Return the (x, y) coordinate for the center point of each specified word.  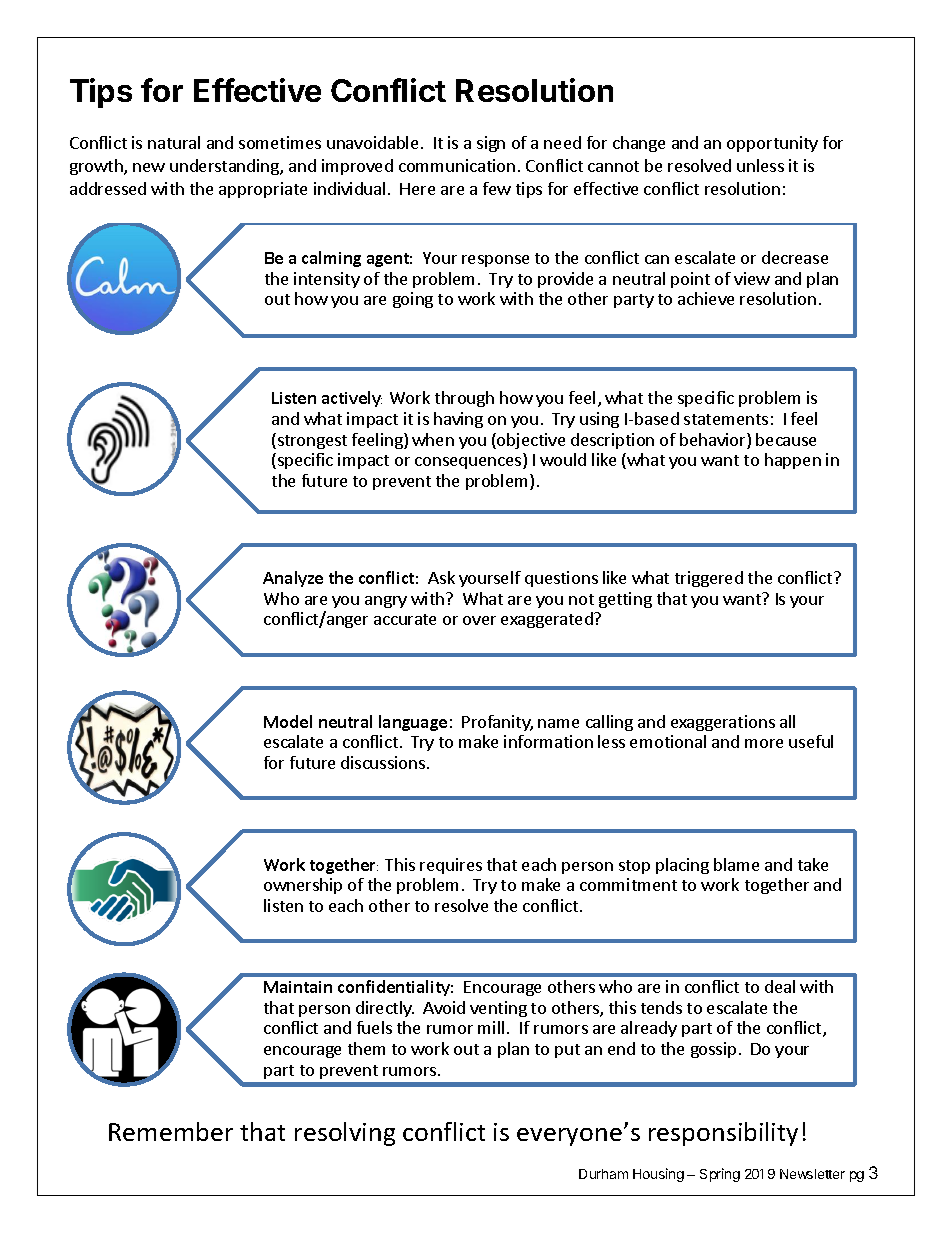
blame (736, 864)
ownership (303, 886)
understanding (225, 167)
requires (451, 866)
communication (457, 165)
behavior (714, 441)
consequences (469, 463)
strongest (312, 442)
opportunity (772, 144)
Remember (171, 1131)
